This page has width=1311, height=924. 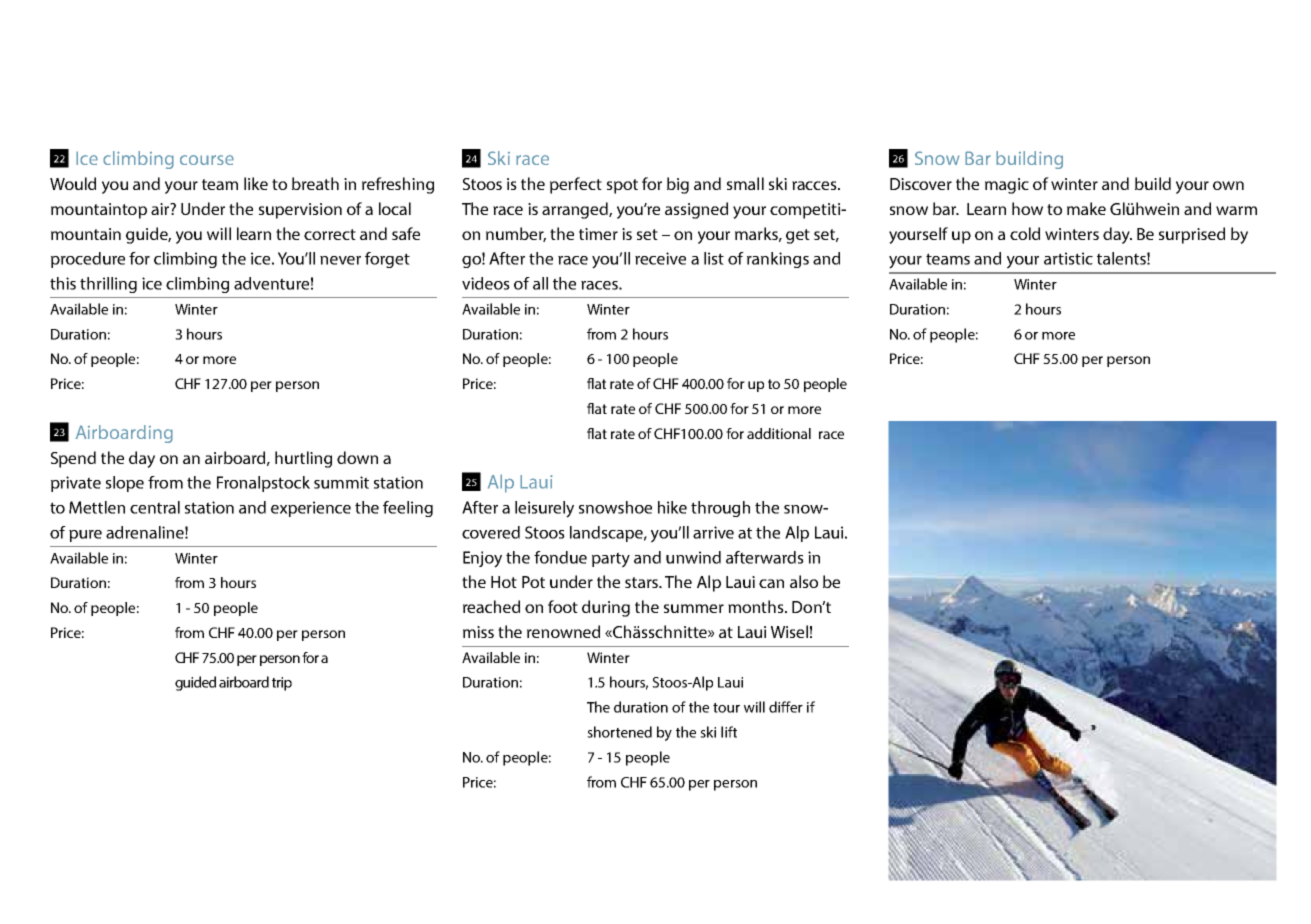 I want to click on additional, so click(x=779, y=433).
